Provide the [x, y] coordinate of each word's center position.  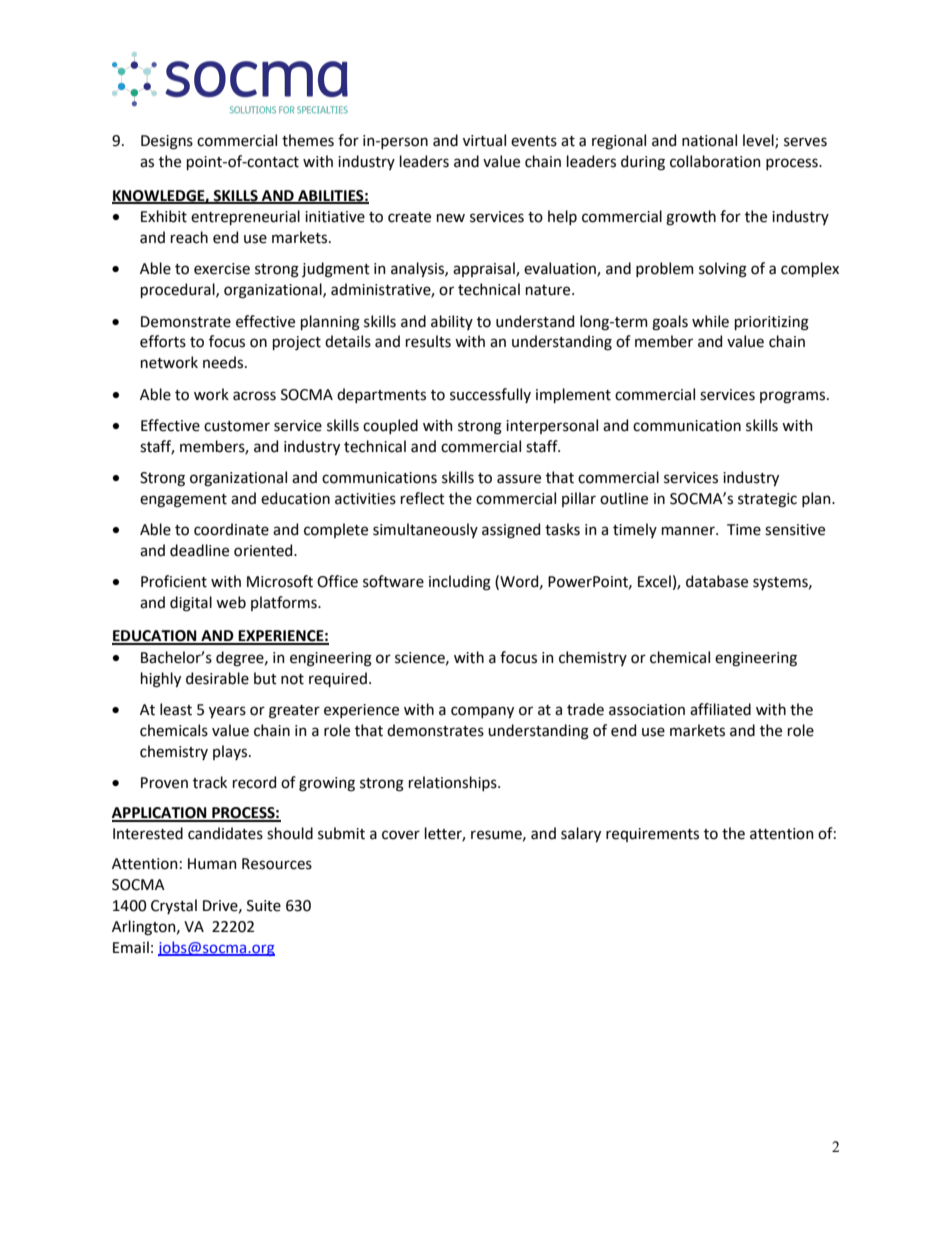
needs [224, 362]
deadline [199, 550]
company [482, 712]
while [710, 321]
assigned [511, 531]
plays [231, 752]
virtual [484, 140]
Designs [167, 142]
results [428, 341]
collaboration [715, 161]
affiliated [720, 709]
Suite [264, 906]
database [717, 581]
